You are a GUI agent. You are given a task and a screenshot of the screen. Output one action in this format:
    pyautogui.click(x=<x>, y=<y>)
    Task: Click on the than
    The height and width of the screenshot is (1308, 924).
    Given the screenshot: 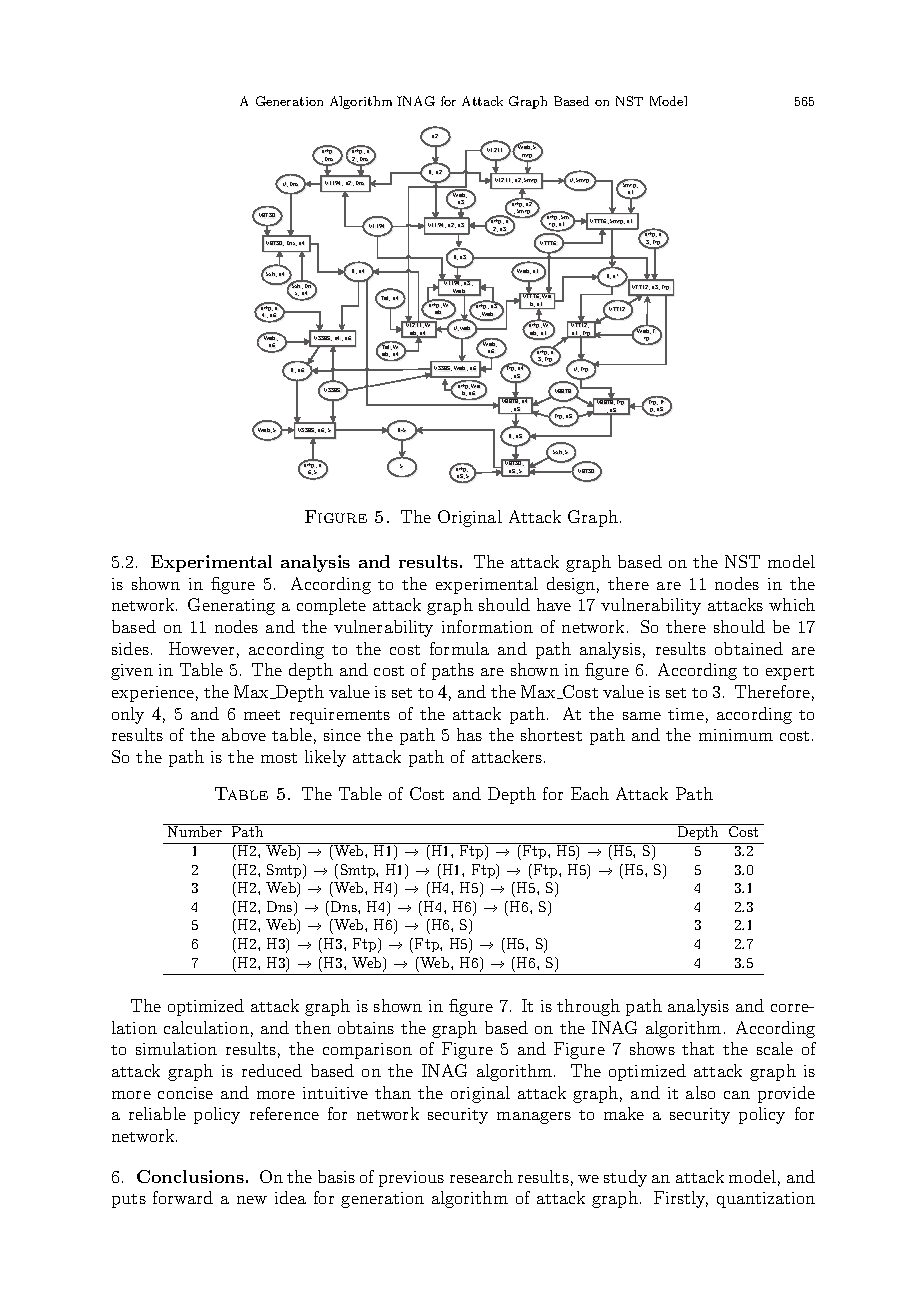 What is the action you would take?
    pyautogui.click(x=393, y=1092)
